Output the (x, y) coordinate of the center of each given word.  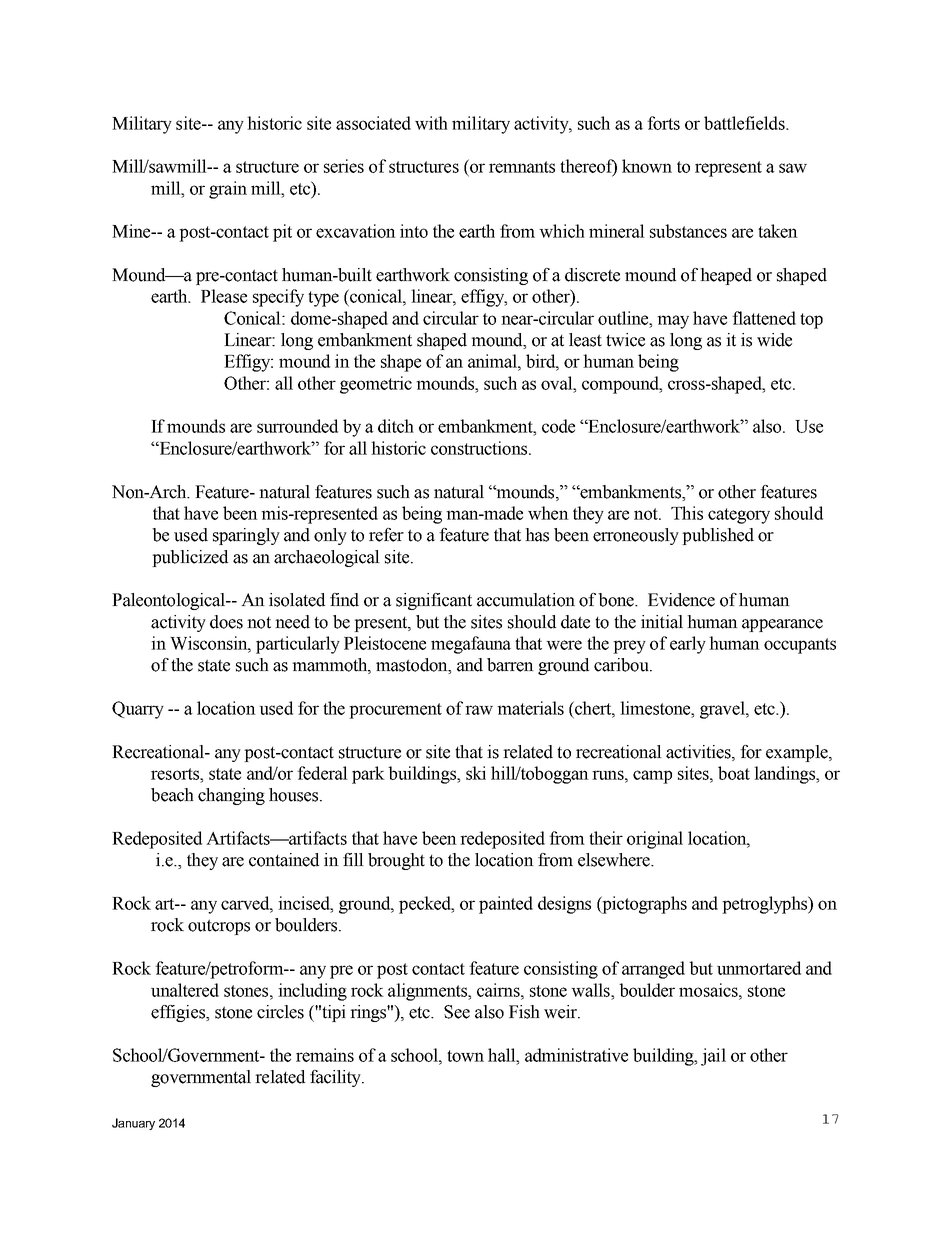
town (465, 1056)
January (133, 1124)
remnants (522, 167)
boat (734, 773)
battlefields (745, 123)
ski (476, 773)
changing (231, 796)
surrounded (297, 426)
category (739, 516)
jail (713, 1057)
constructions (480, 448)
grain (228, 190)
